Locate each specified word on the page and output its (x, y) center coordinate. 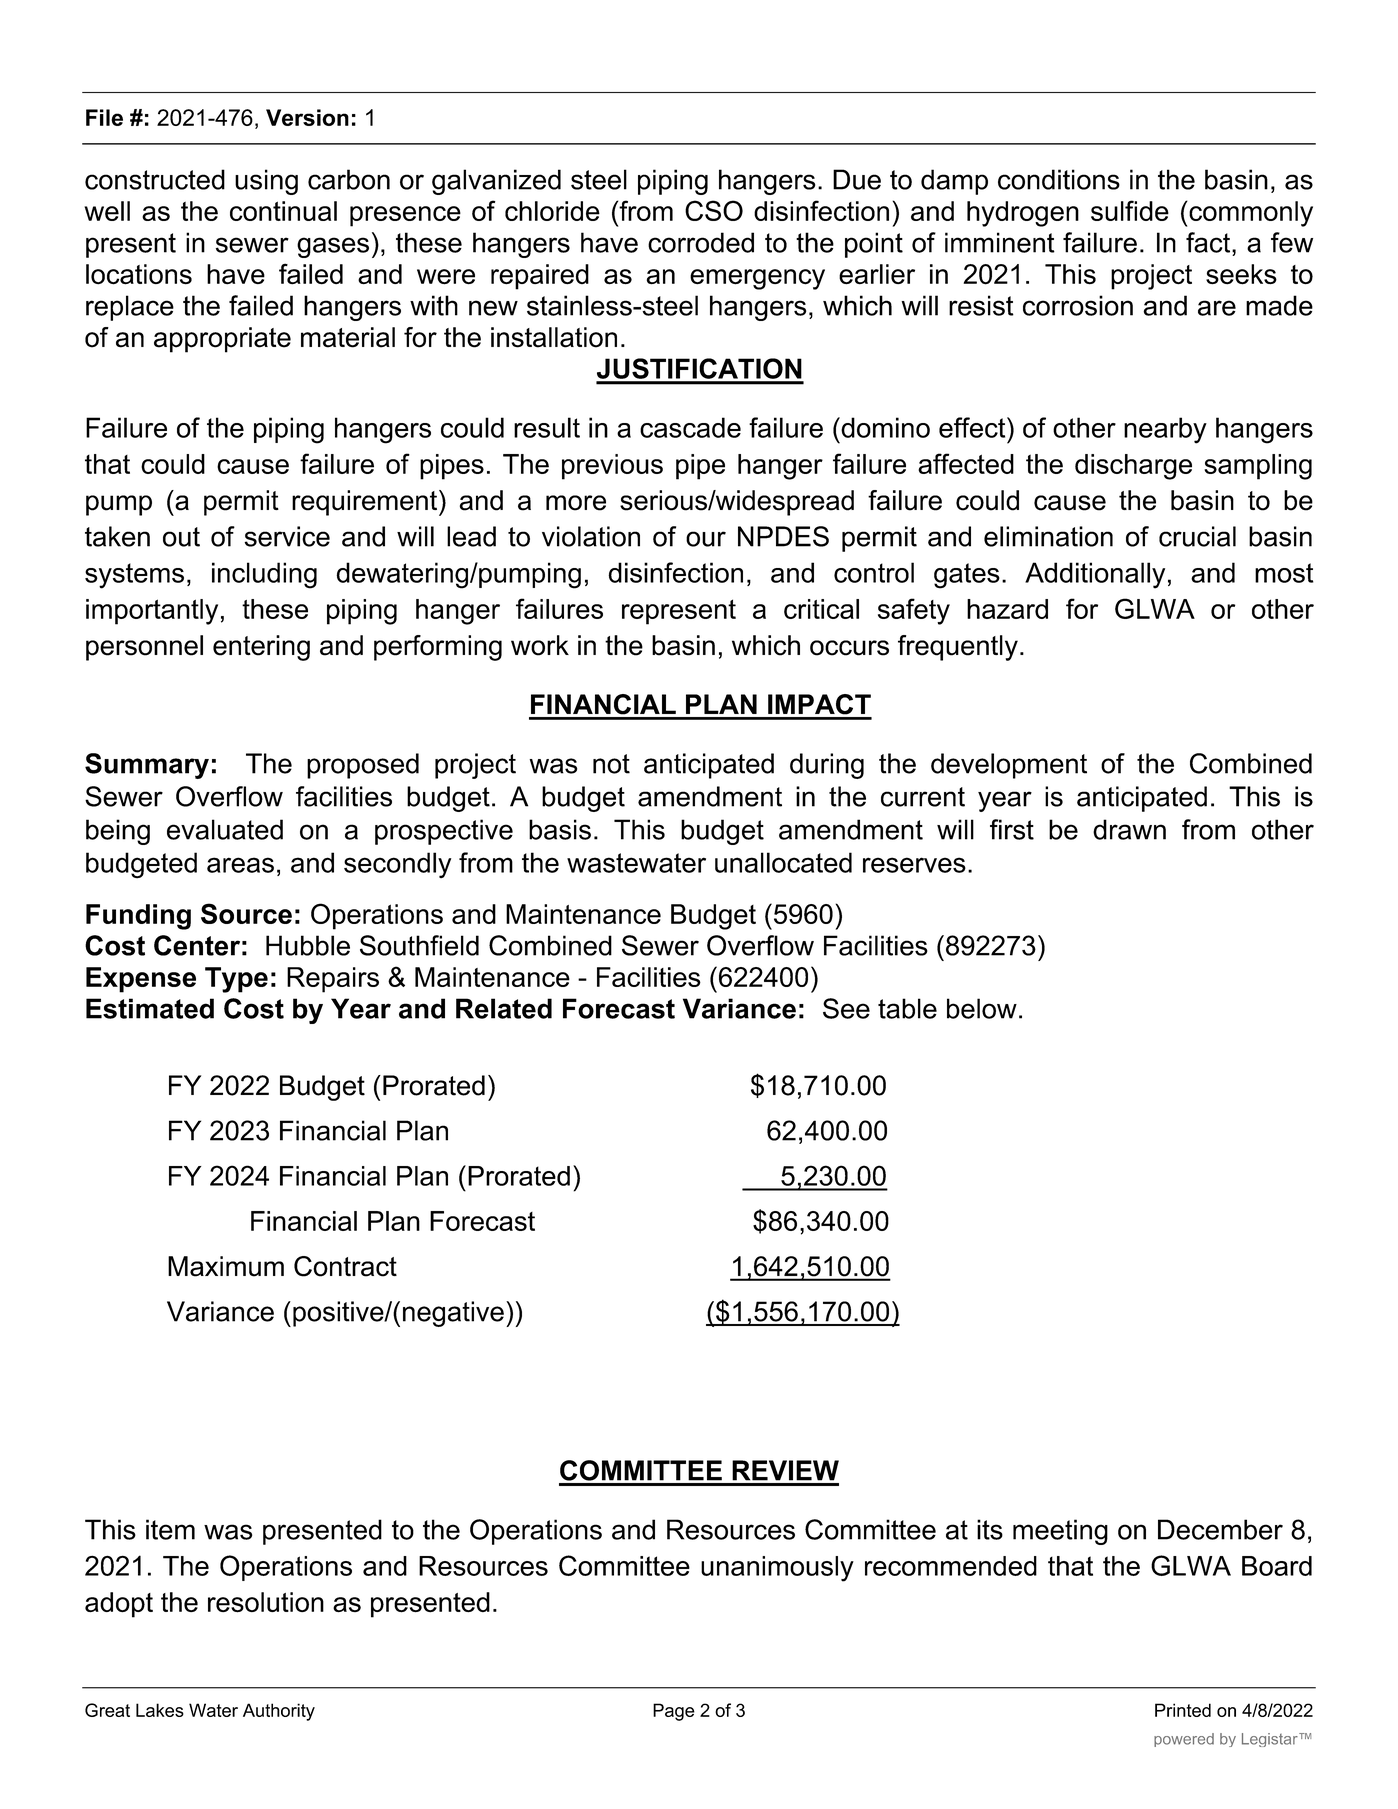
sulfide (1130, 210)
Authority (279, 1712)
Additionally (1095, 575)
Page (674, 1712)
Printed (1183, 1710)
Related (504, 1008)
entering (261, 648)
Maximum (226, 1266)
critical (821, 609)
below (982, 1008)
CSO (714, 210)
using (266, 182)
